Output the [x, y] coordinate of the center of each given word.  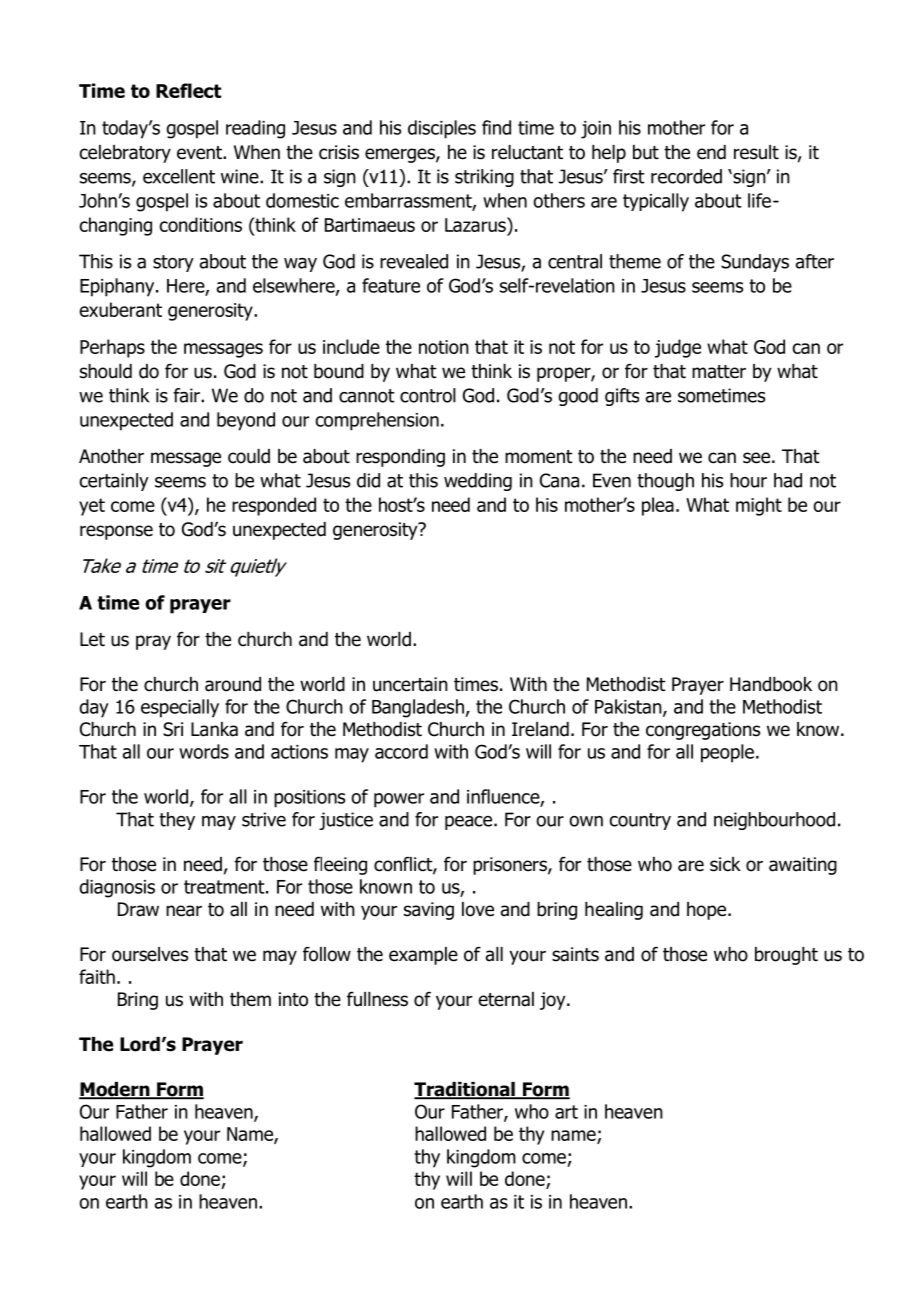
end [711, 152]
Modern [115, 1090]
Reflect [188, 90]
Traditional [465, 1090]
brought [786, 956]
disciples [442, 129]
